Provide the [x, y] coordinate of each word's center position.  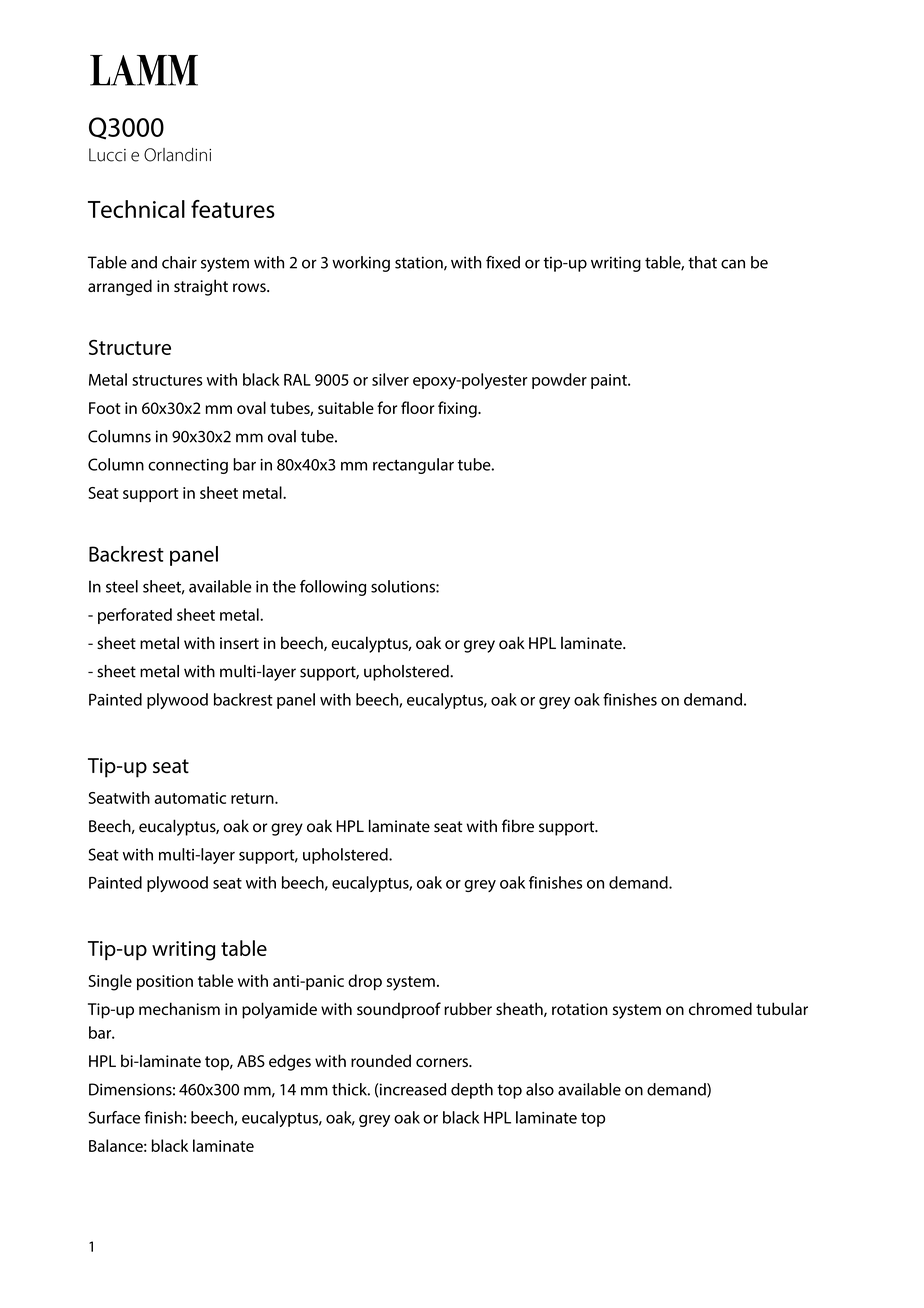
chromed [720, 1008]
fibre [518, 826]
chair [179, 262]
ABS [251, 1061]
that [702, 262]
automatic [190, 798]
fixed [503, 262]
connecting [188, 466]
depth [472, 1091]
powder [559, 381]
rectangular [413, 466]
